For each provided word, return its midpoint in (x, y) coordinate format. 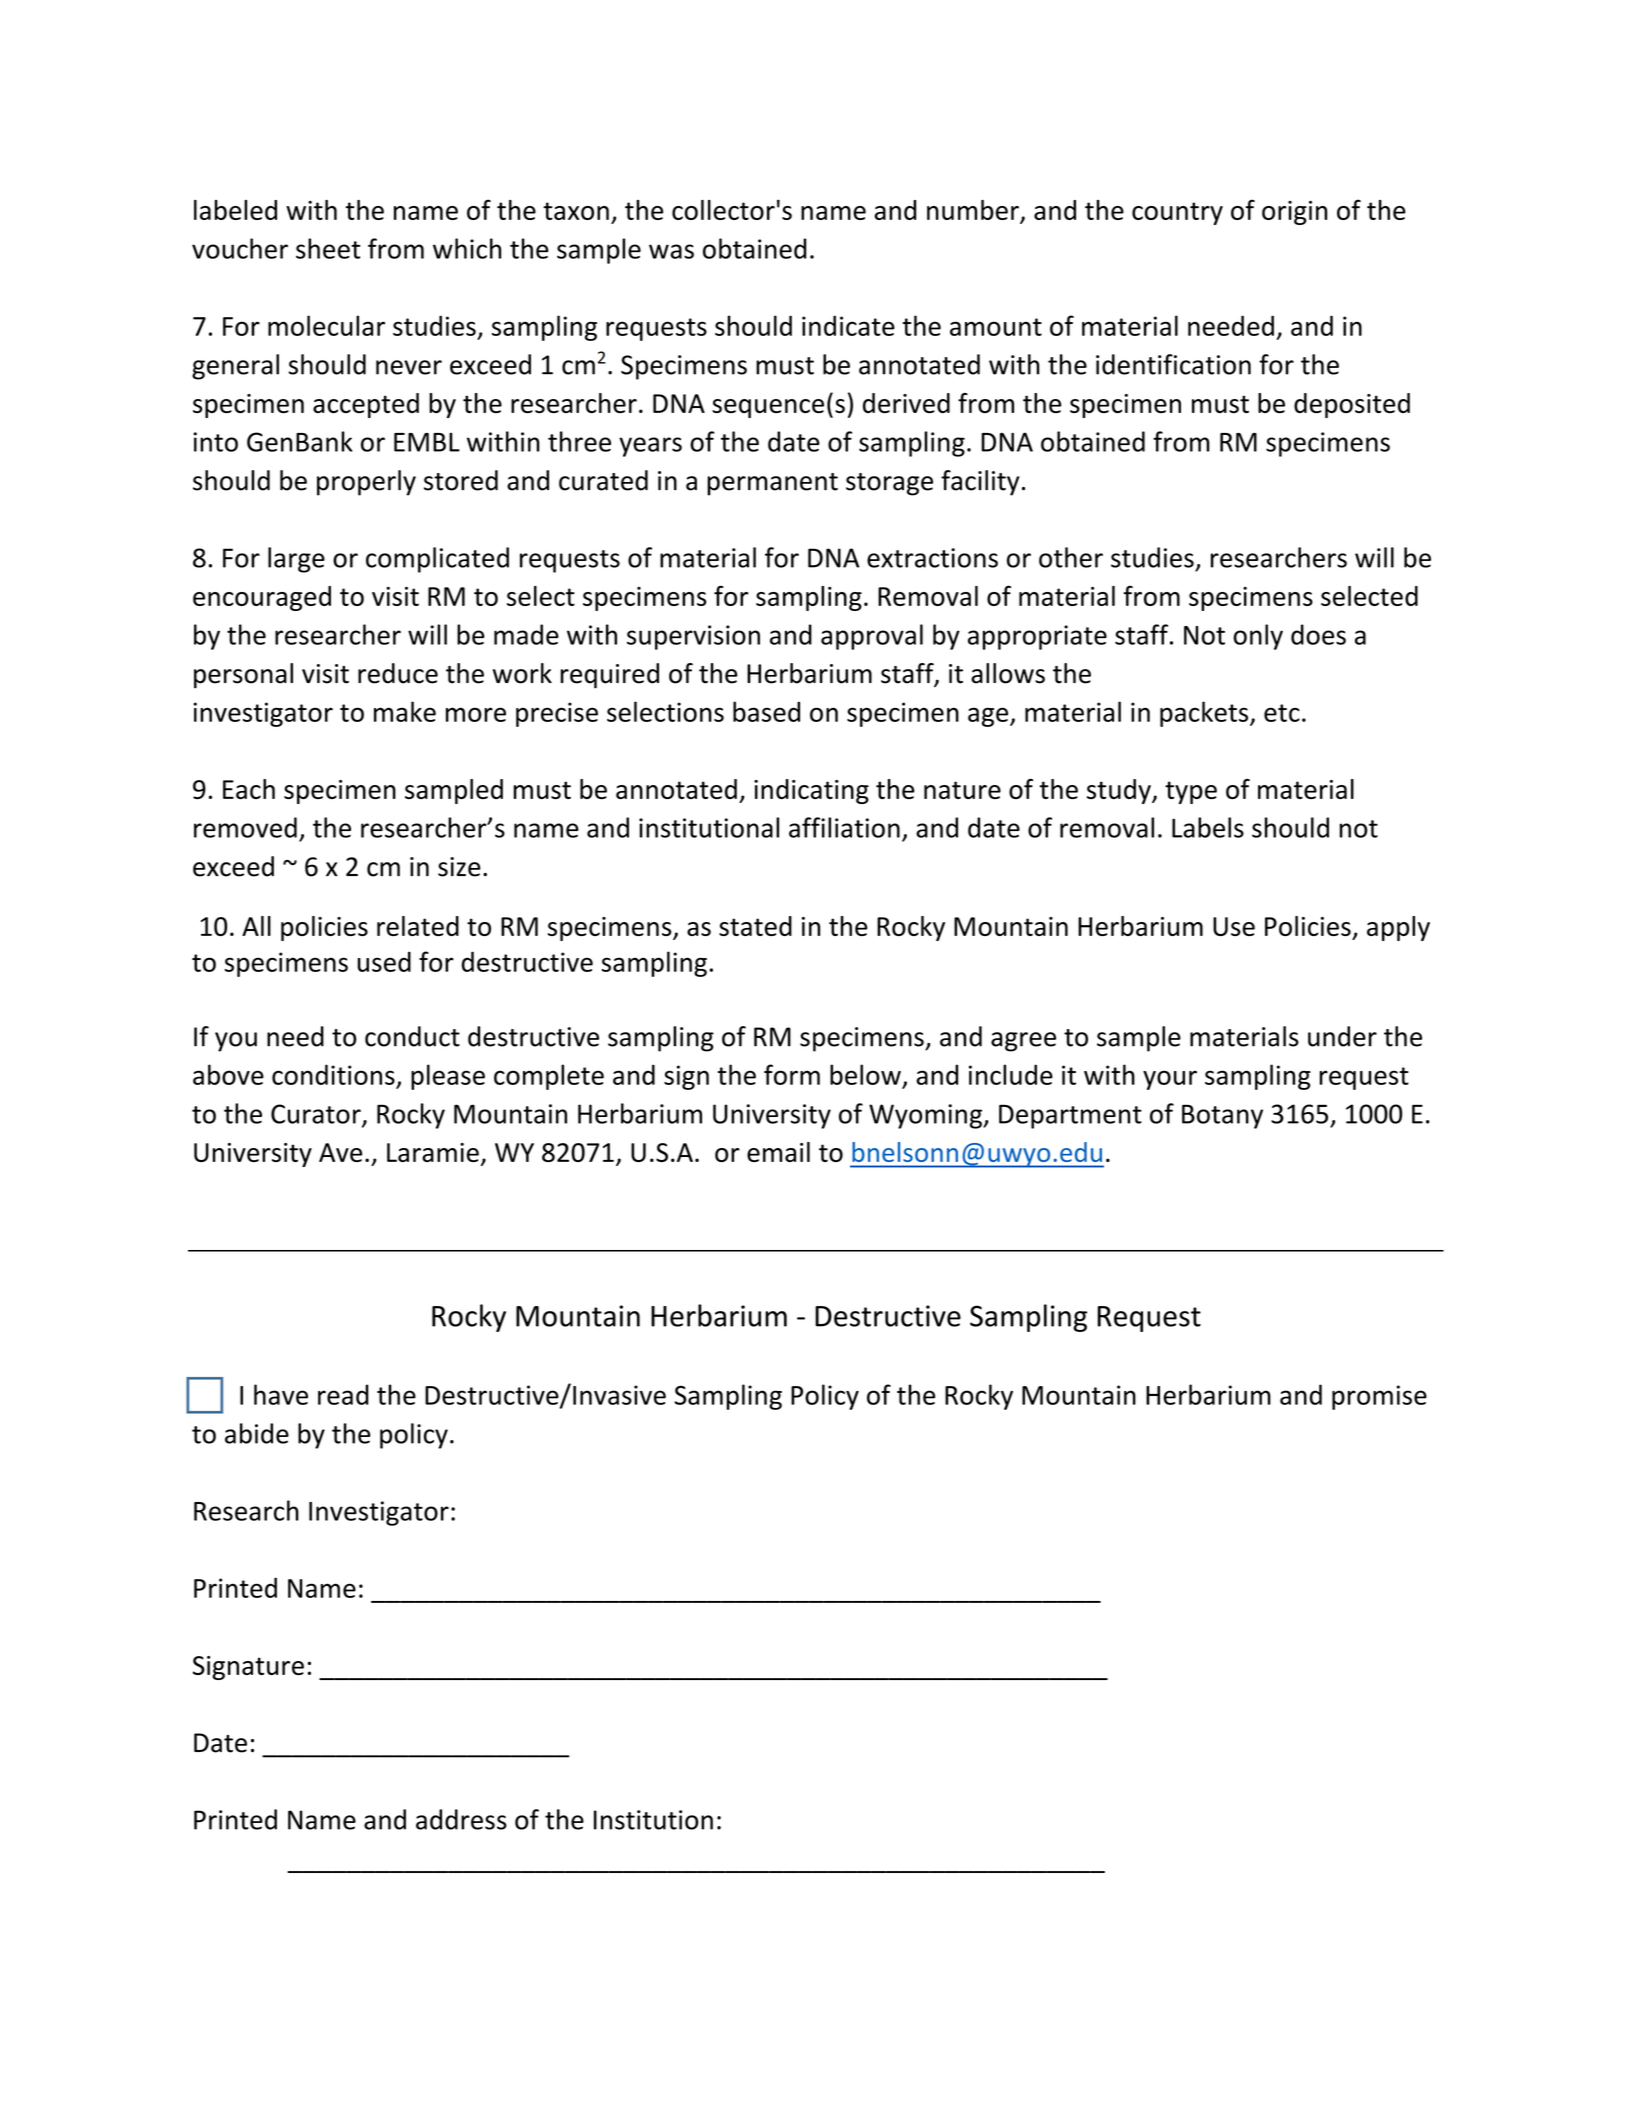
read (343, 1394)
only (1258, 637)
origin (1294, 212)
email (778, 1152)
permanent (772, 484)
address (461, 1819)
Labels (1208, 827)
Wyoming (927, 1116)
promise (1379, 1397)
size (459, 867)
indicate (848, 325)
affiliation (844, 827)
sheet (328, 248)
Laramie (433, 1152)
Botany (1222, 1116)
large (296, 560)
